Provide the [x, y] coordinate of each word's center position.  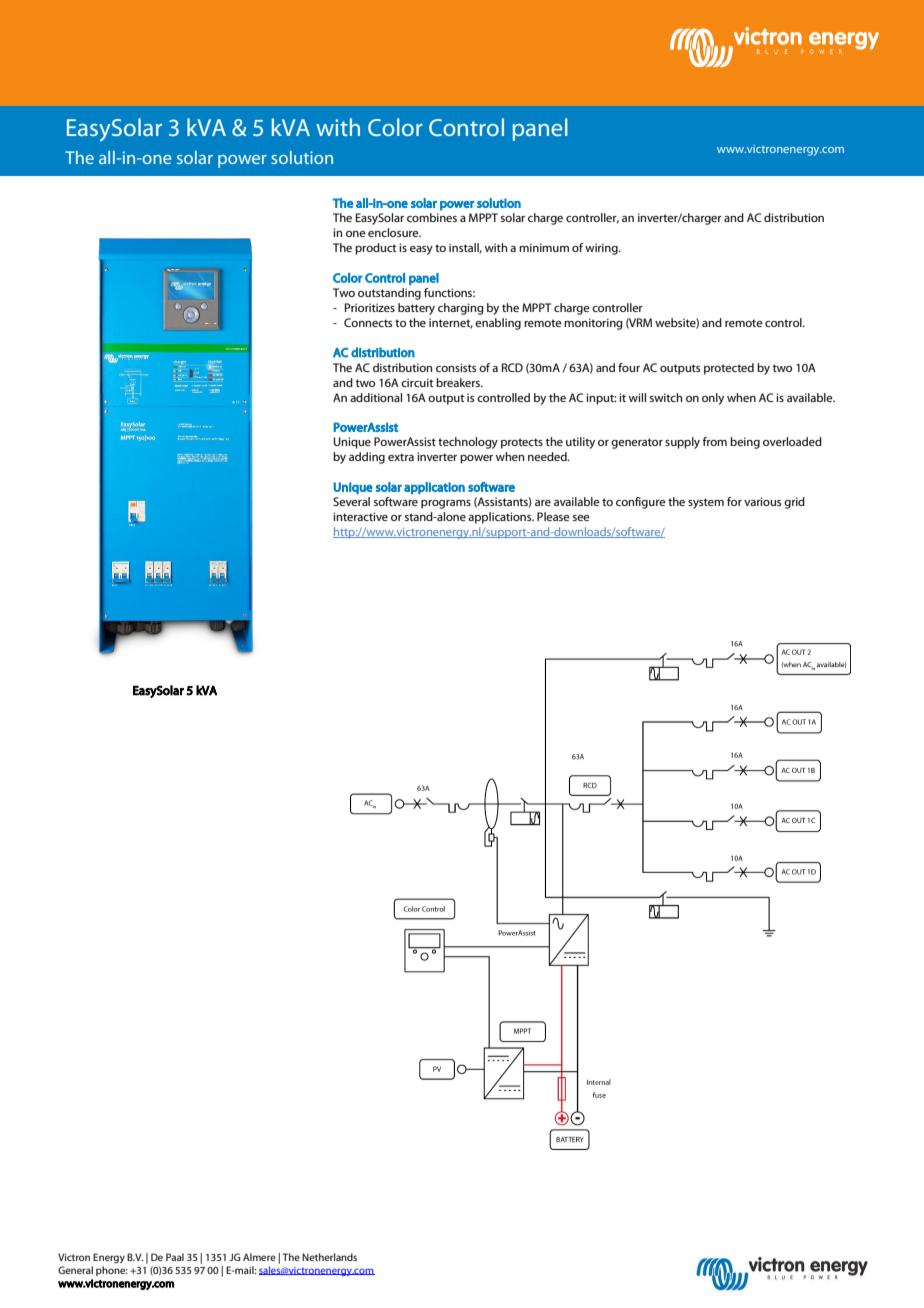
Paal [175, 1257]
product [376, 249]
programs [446, 504]
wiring [602, 249]
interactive [360, 516]
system [706, 503]
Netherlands [329, 1257]
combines [432, 217]
